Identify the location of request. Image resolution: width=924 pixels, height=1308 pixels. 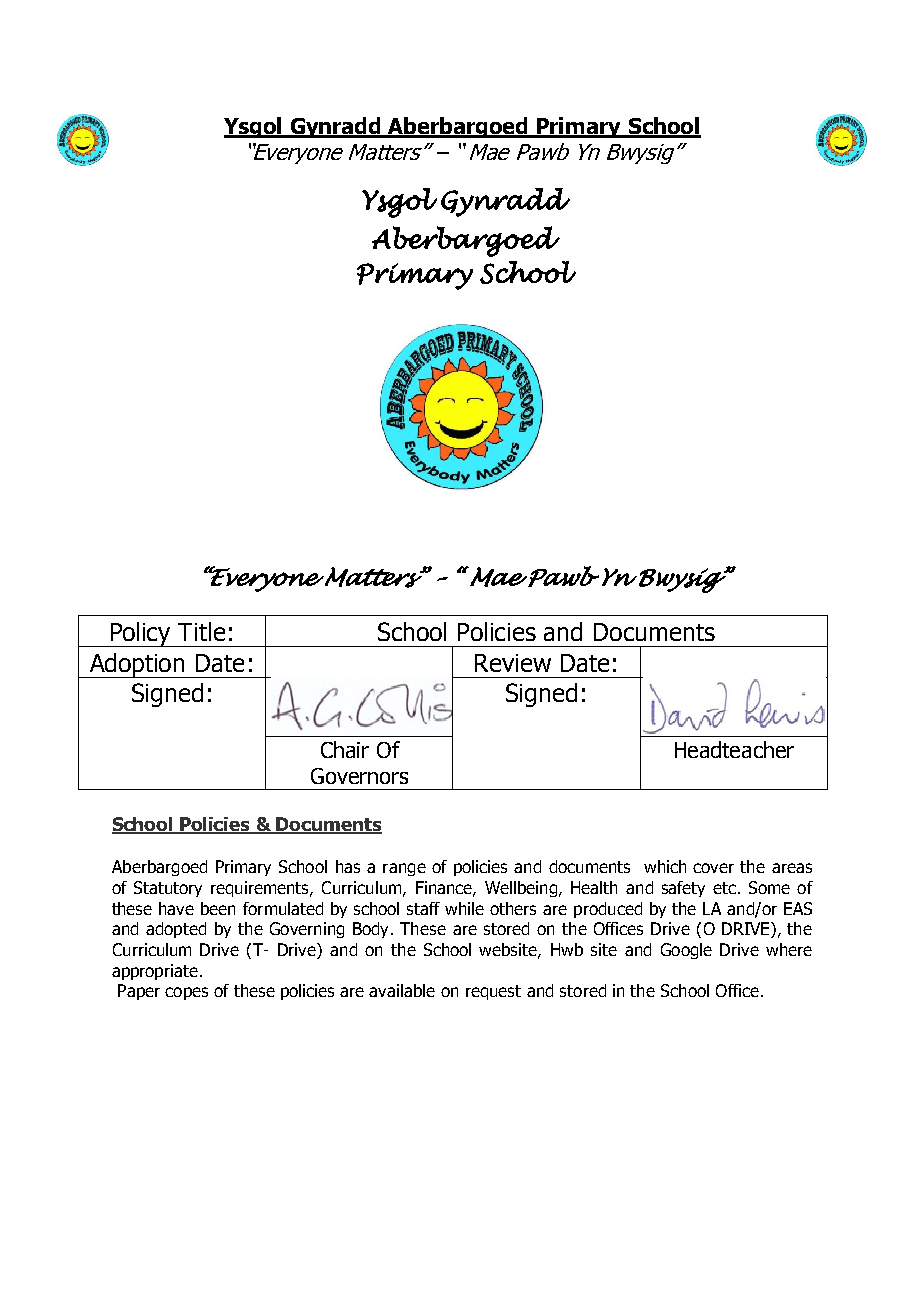
(493, 992).
